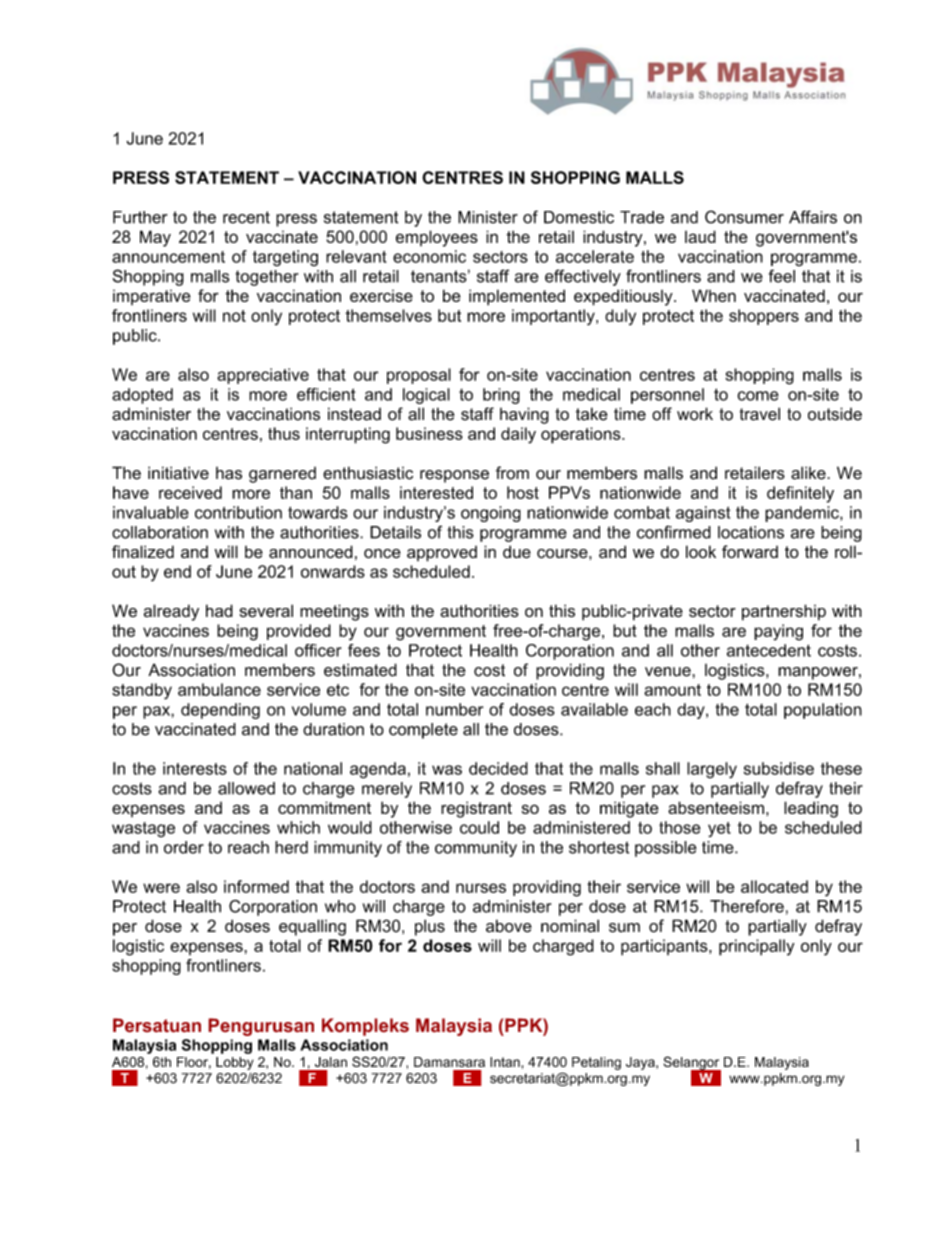 The width and height of the screenshot is (952, 1233). Describe the element at coordinates (246, 217) in the screenshot. I see `recent` at that location.
